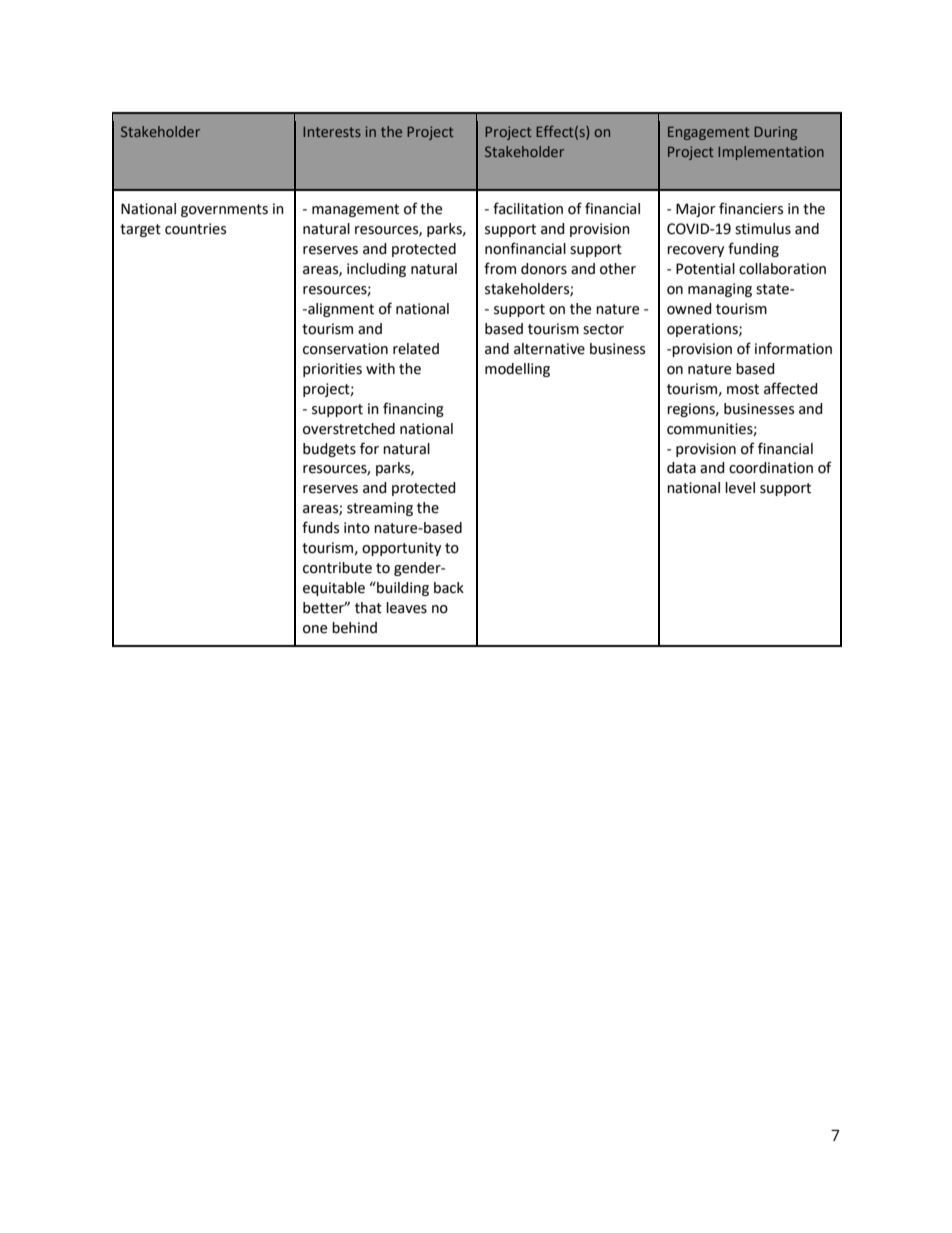 The width and height of the page is (952, 1233). Describe the element at coordinates (743, 389) in the page. I see `most` at that location.
